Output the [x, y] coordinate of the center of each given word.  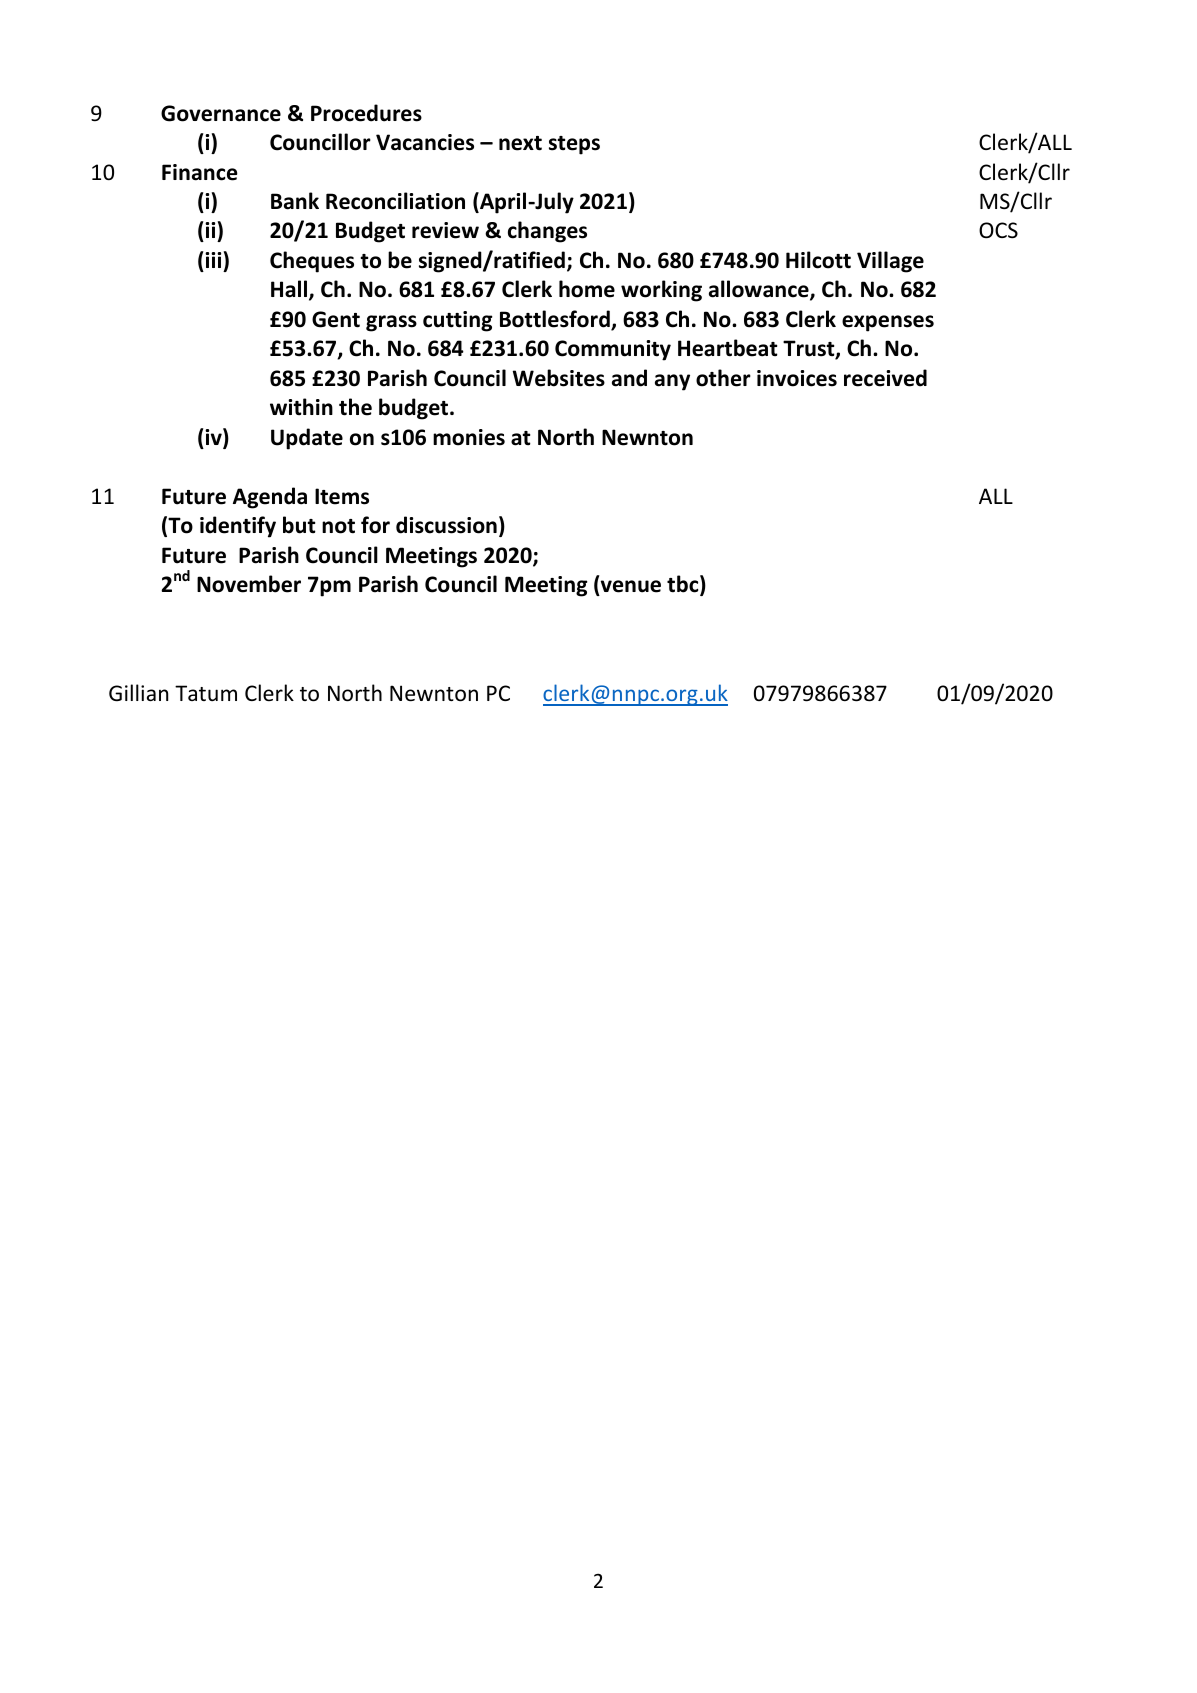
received [885, 378]
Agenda [270, 498]
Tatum [206, 693]
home [587, 289]
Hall [290, 290]
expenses [888, 323]
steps [574, 145]
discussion [446, 525]
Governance [221, 113]
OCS [998, 230]
